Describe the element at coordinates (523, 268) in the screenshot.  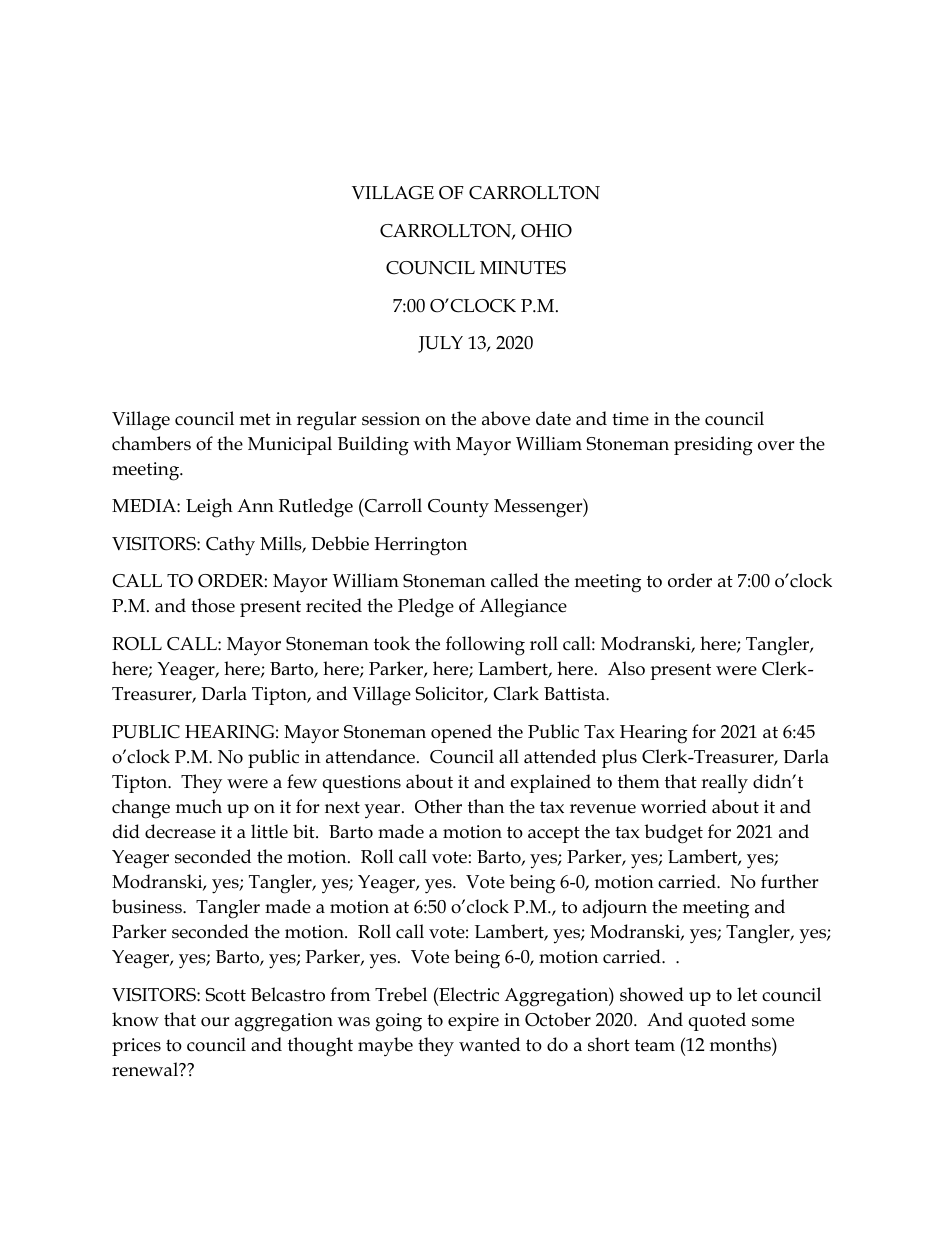
I see `MINUTES` at that location.
